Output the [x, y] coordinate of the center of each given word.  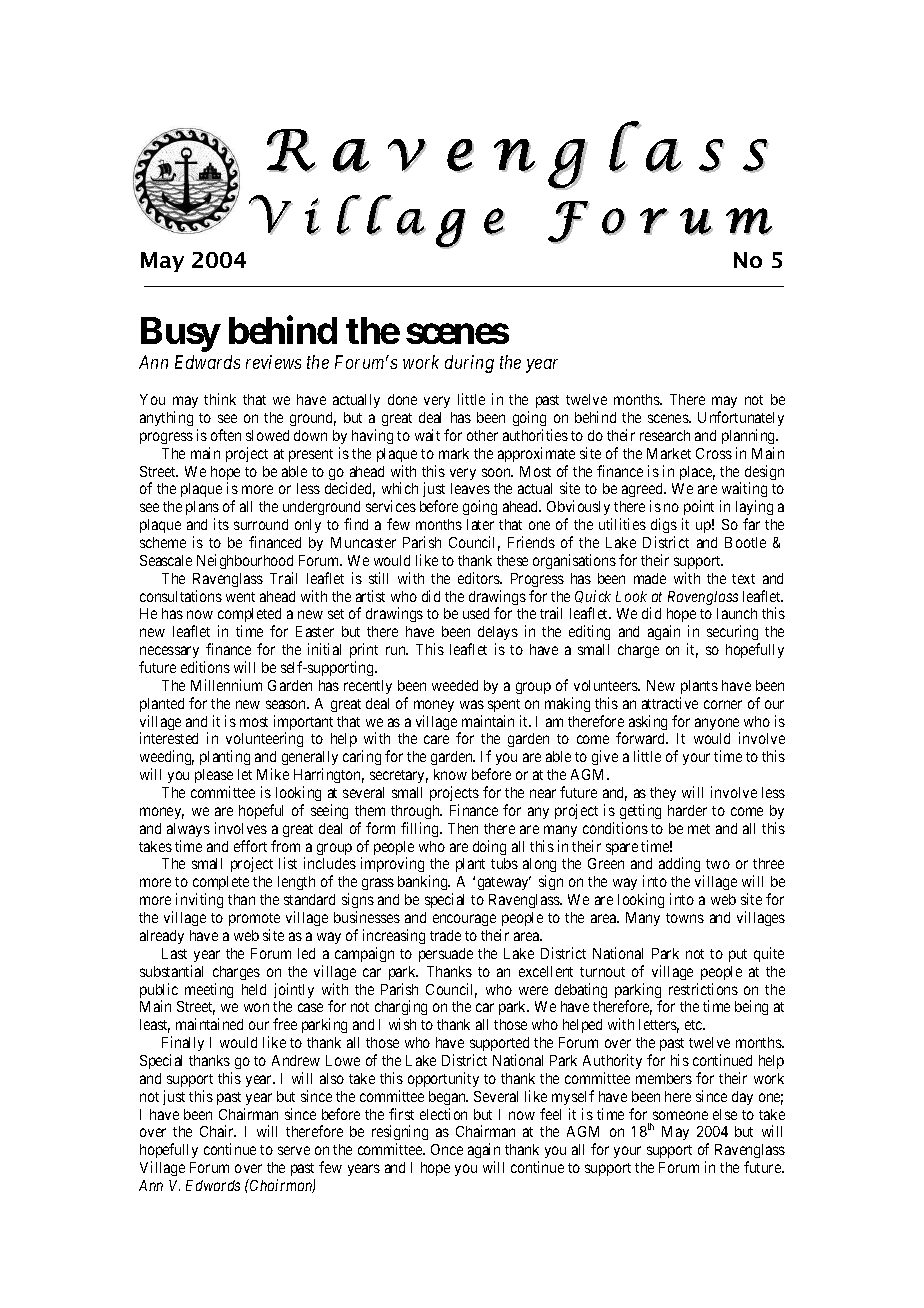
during [469, 364]
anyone [717, 725]
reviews [273, 362]
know [450, 774]
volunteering [264, 741]
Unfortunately [741, 418]
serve [294, 1150]
